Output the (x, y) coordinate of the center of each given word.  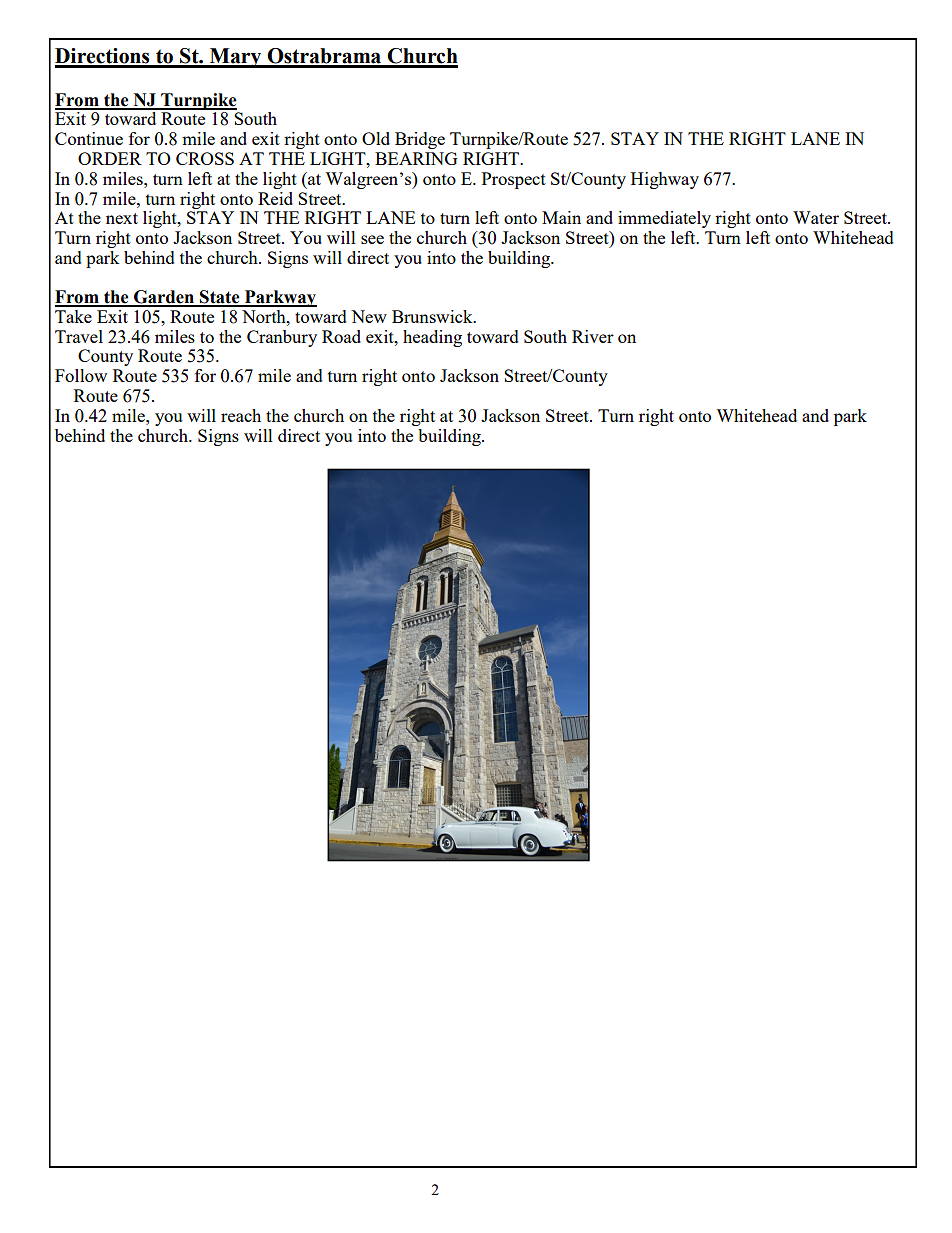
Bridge (420, 140)
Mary (235, 58)
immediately (664, 219)
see (372, 239)
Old (376, 138)
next (122, 218)
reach (241, 415)
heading (432, 338)
